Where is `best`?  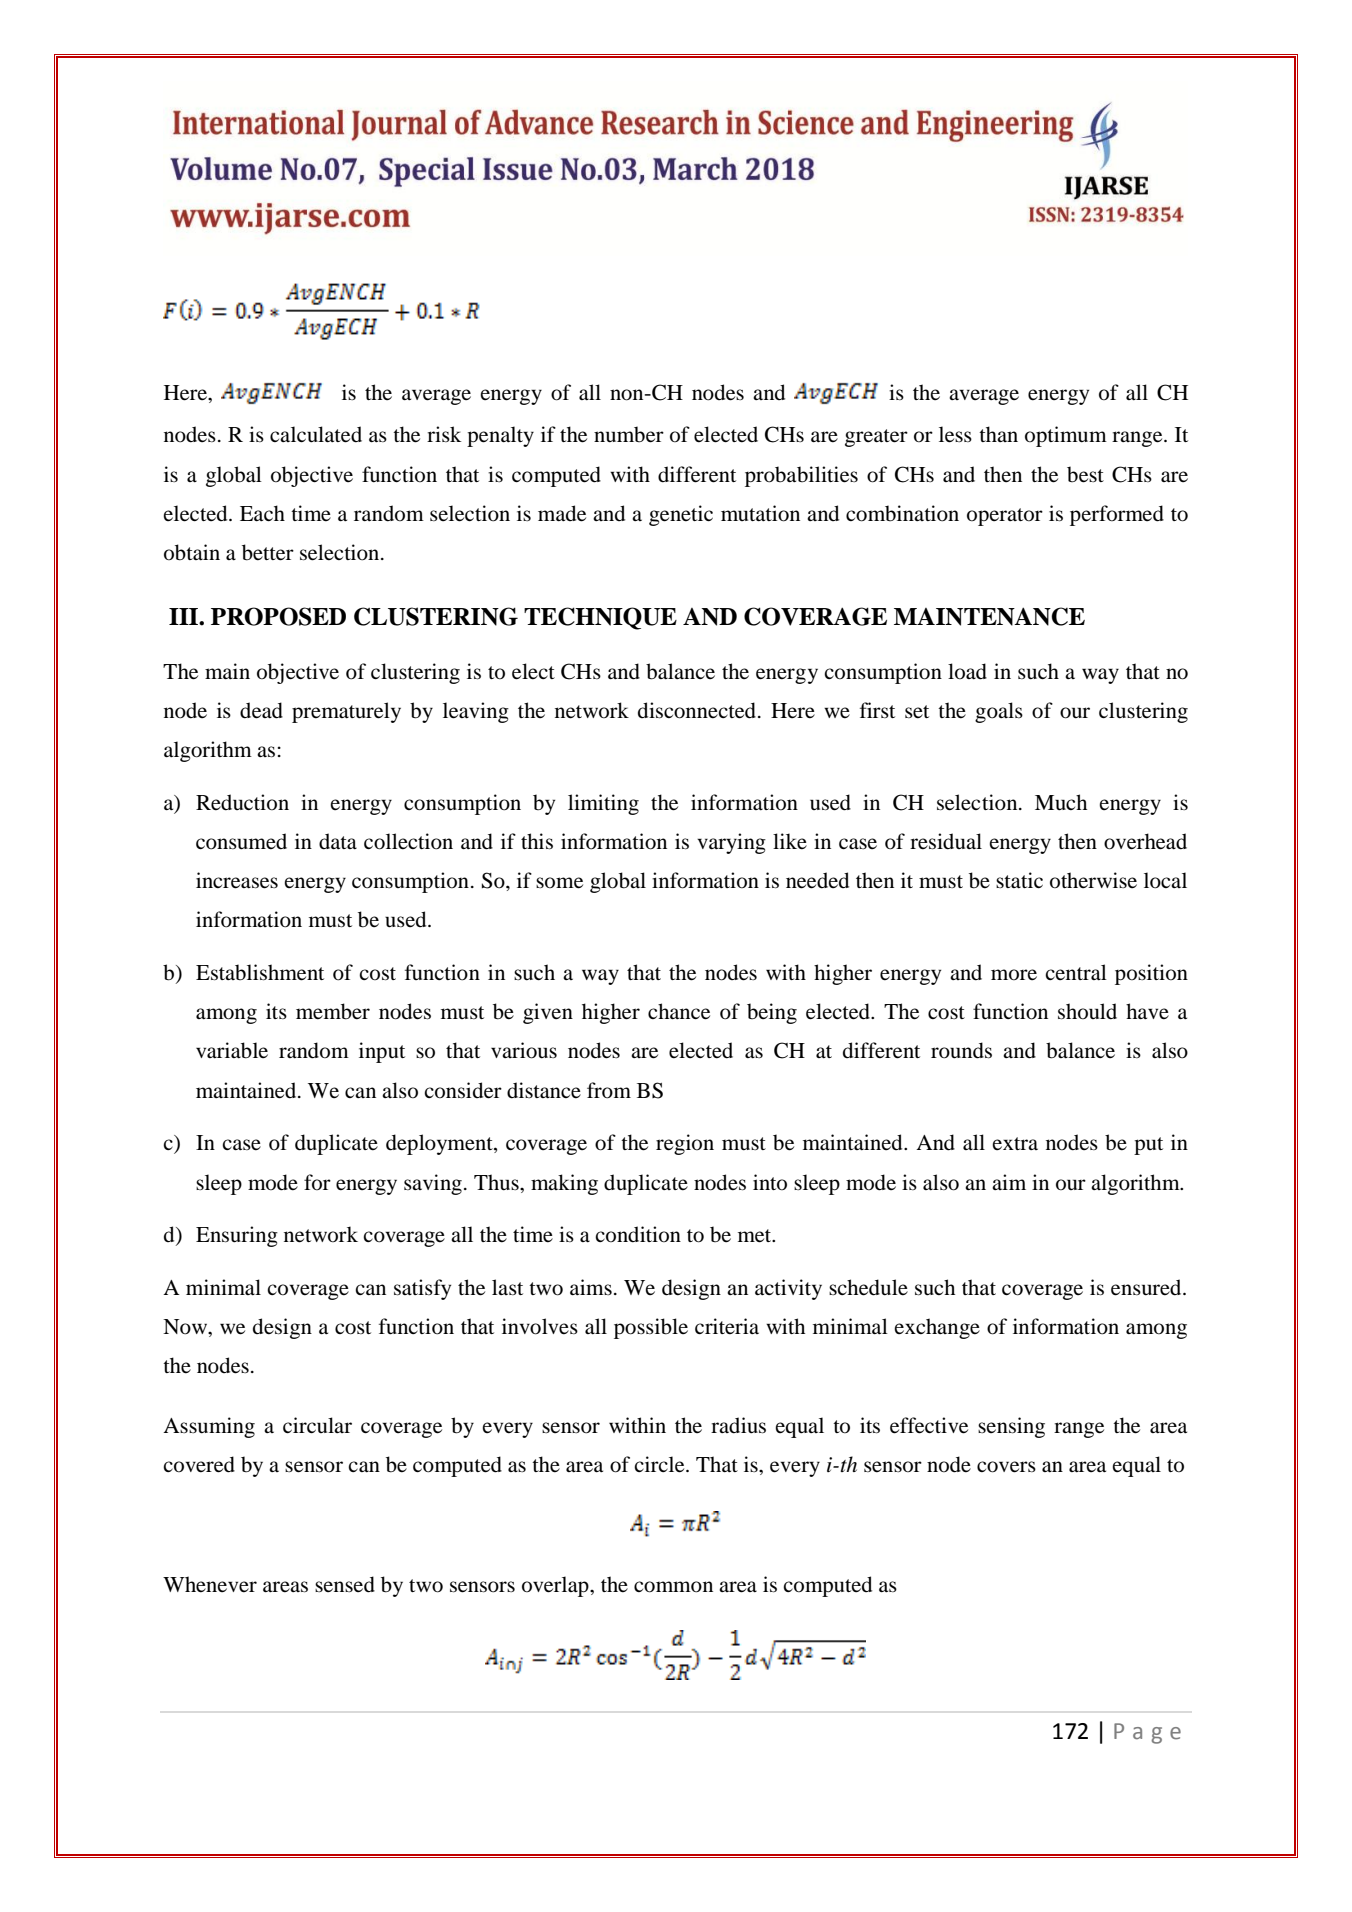
best is located at coordinates (1085, 474).
